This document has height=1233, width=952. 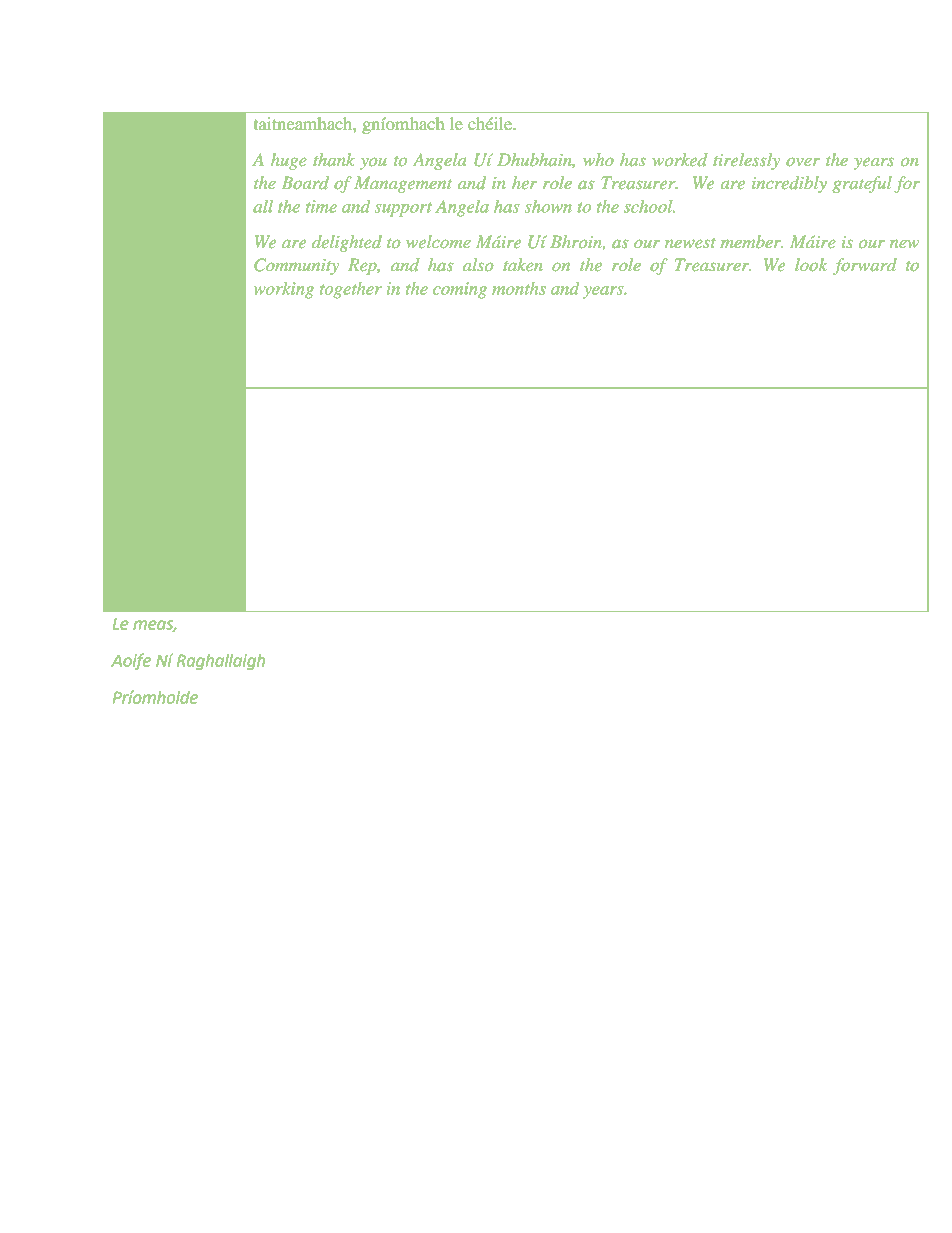 What do you see at coordinates (811, 265) in the document?
I see `look` at bounding box center [811, 265].
